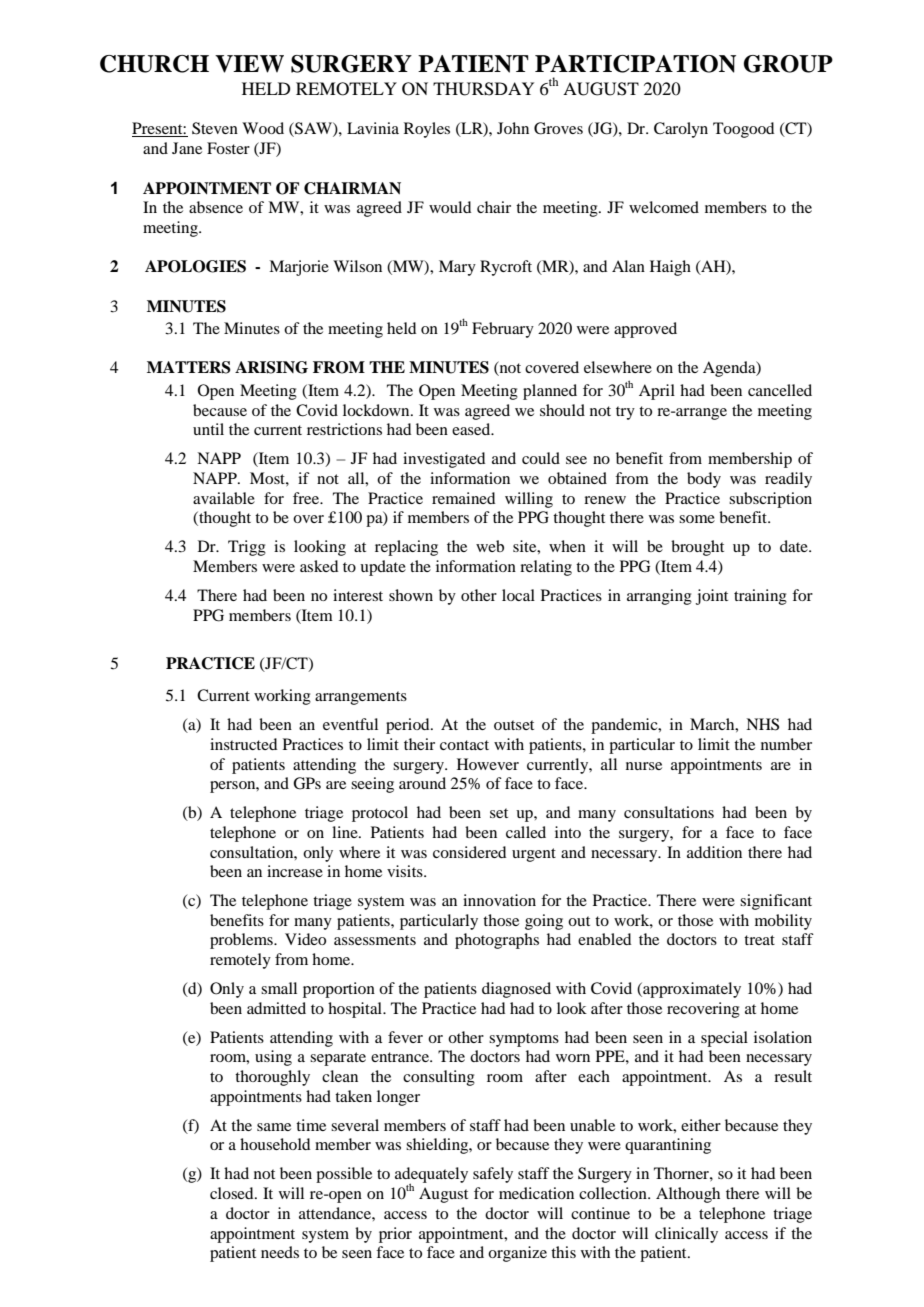  What do you see at coordinates (497, 941) in the screenshot?
I see `photographs` at bounding box center [497, 941].
